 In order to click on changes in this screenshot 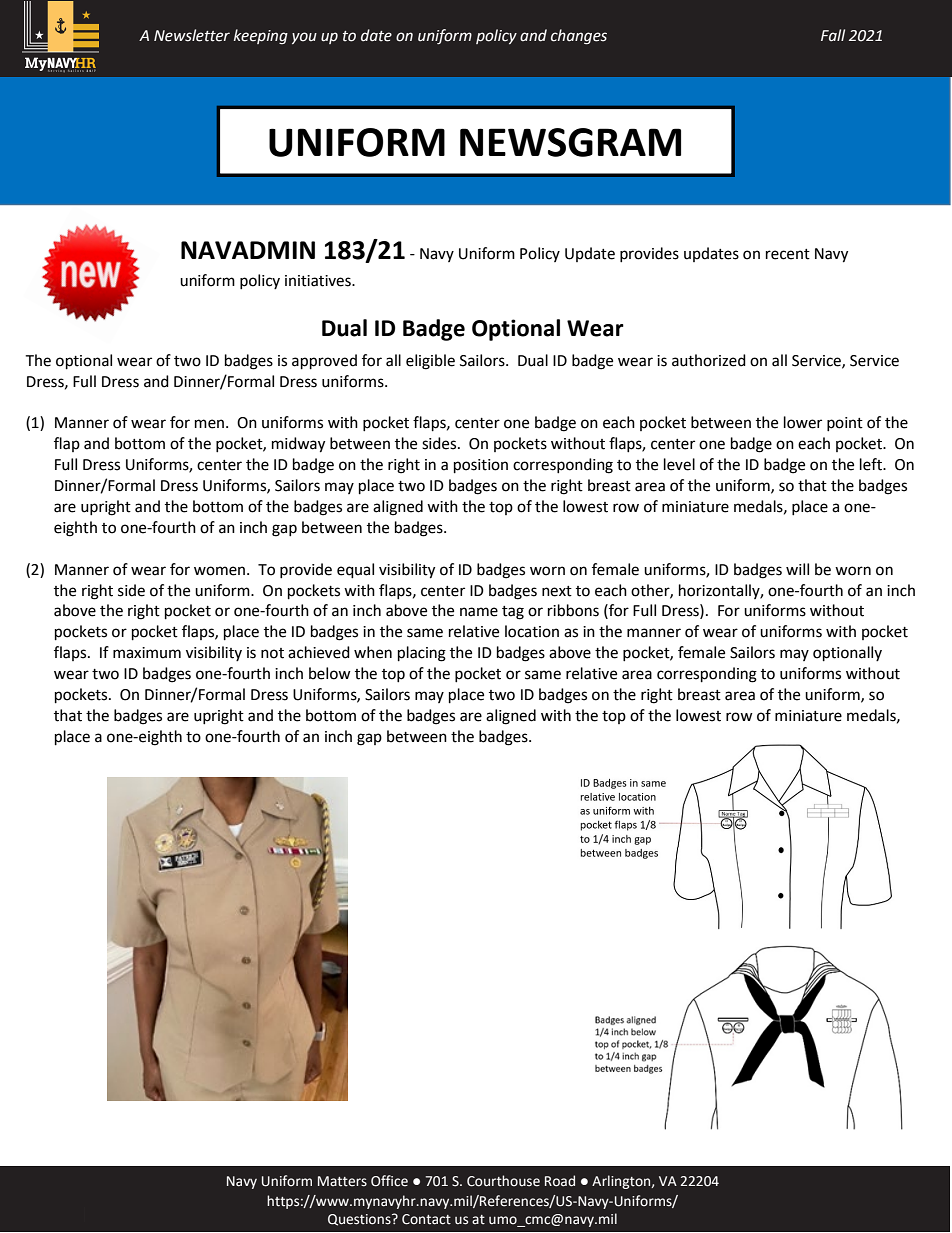, I will do `click(579, 37)`.
